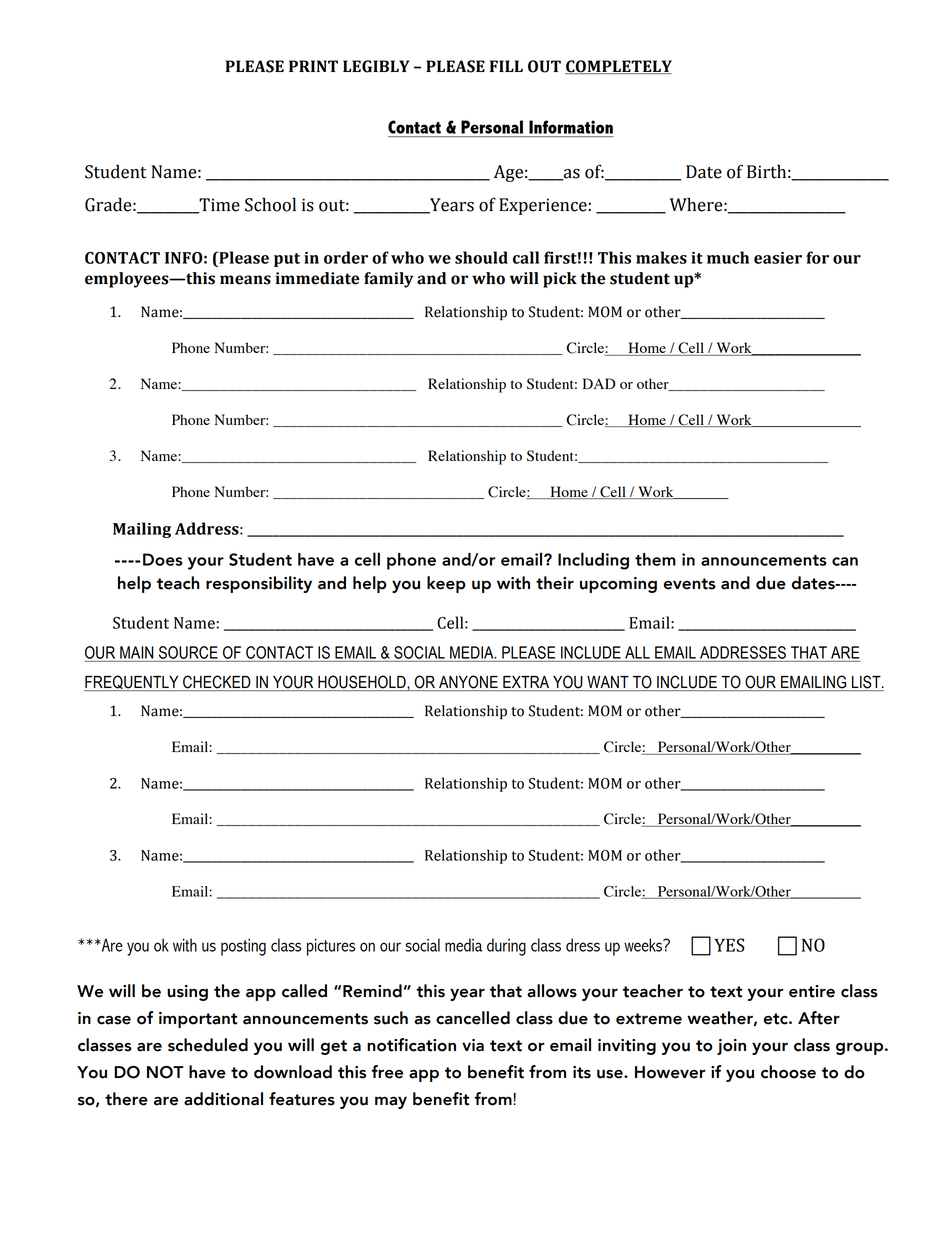  What do you see at coordinates (618, 67) in the document?
I see `COMPLETELY` at bounding box center [618, 67].
